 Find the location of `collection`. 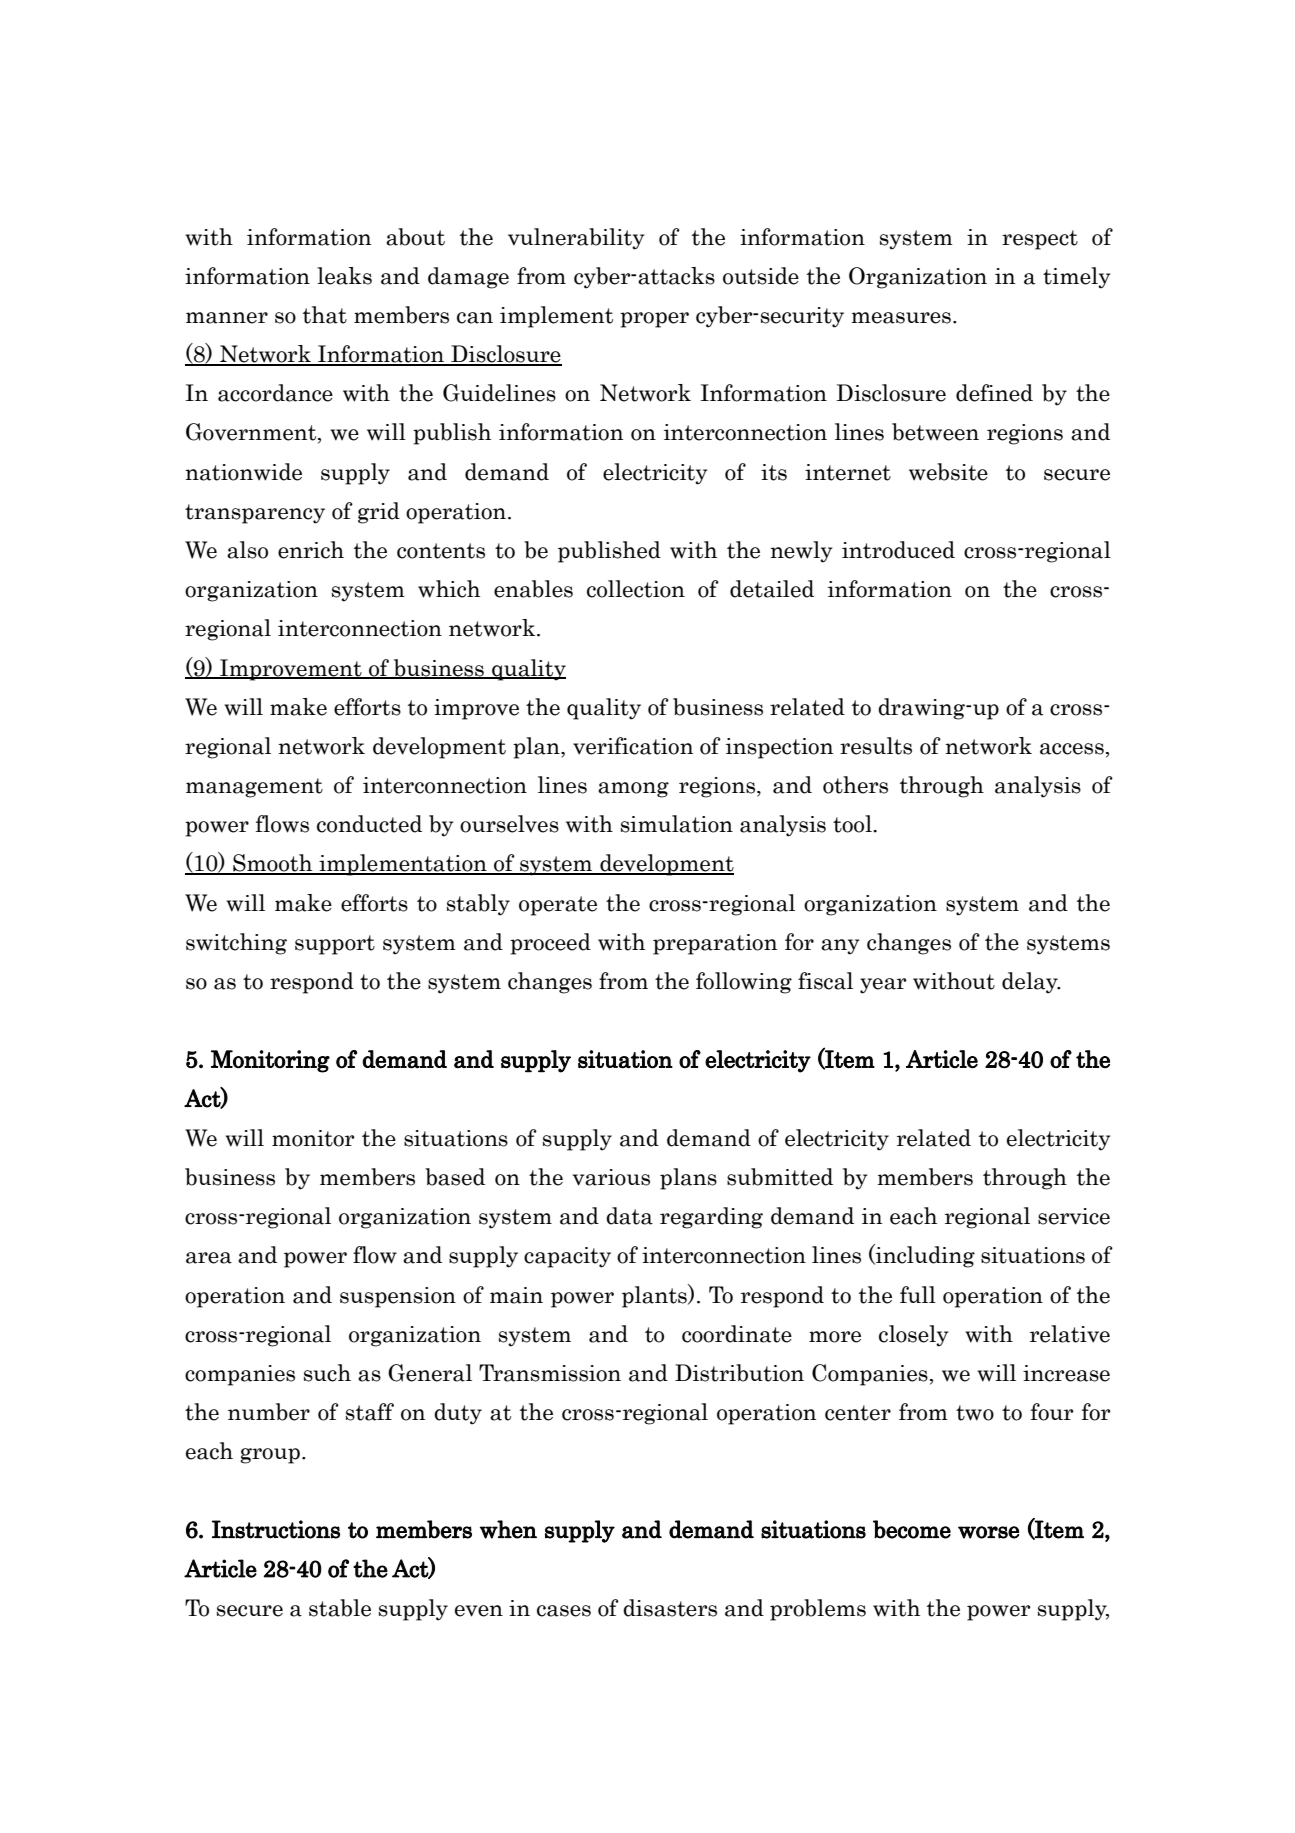

collection is located at coordinates (636, 589).
